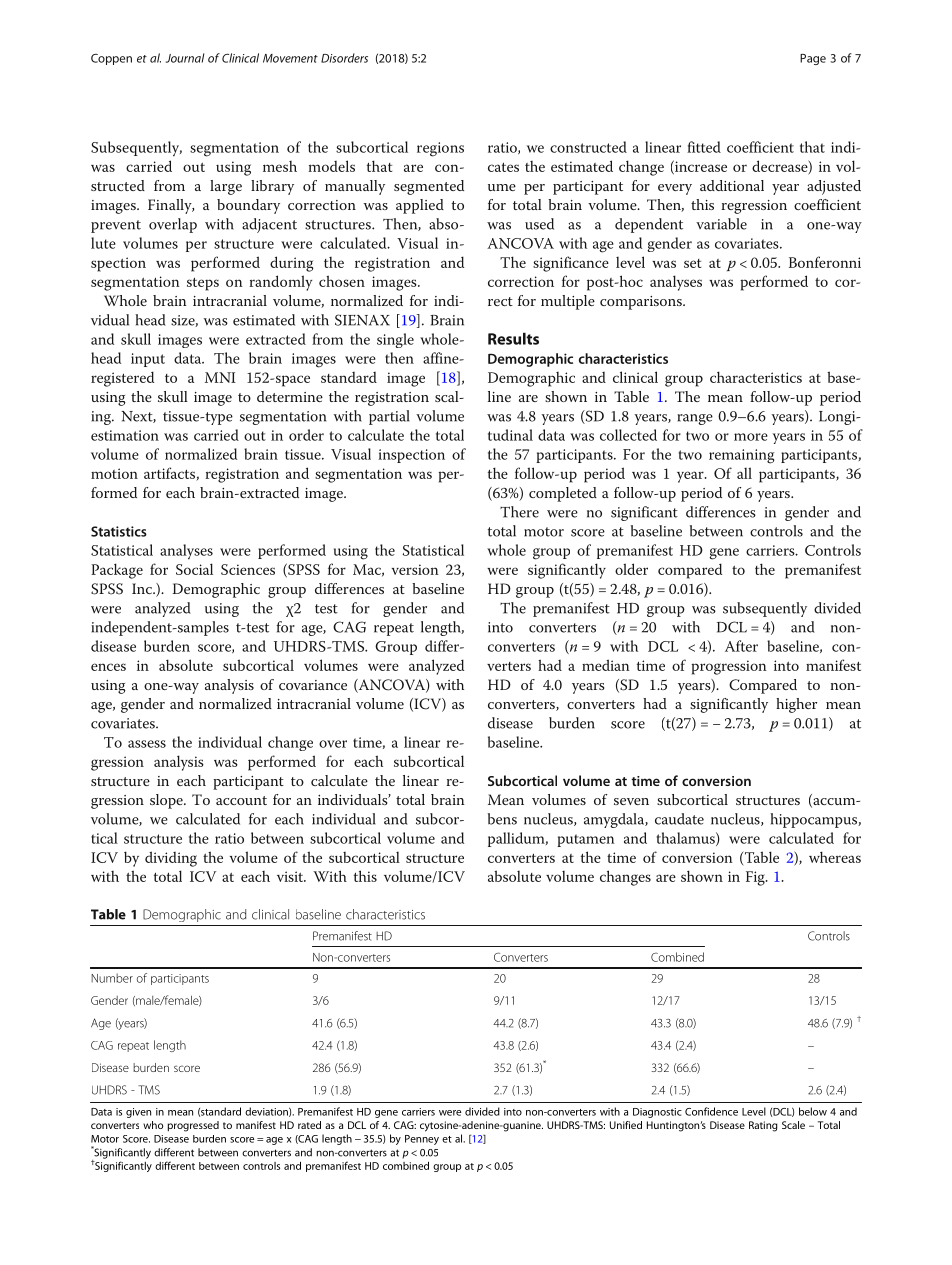  What do you see at coordinates (813, 59) in the screenshot?
I see `Page` at bounding box center [813, 59].
